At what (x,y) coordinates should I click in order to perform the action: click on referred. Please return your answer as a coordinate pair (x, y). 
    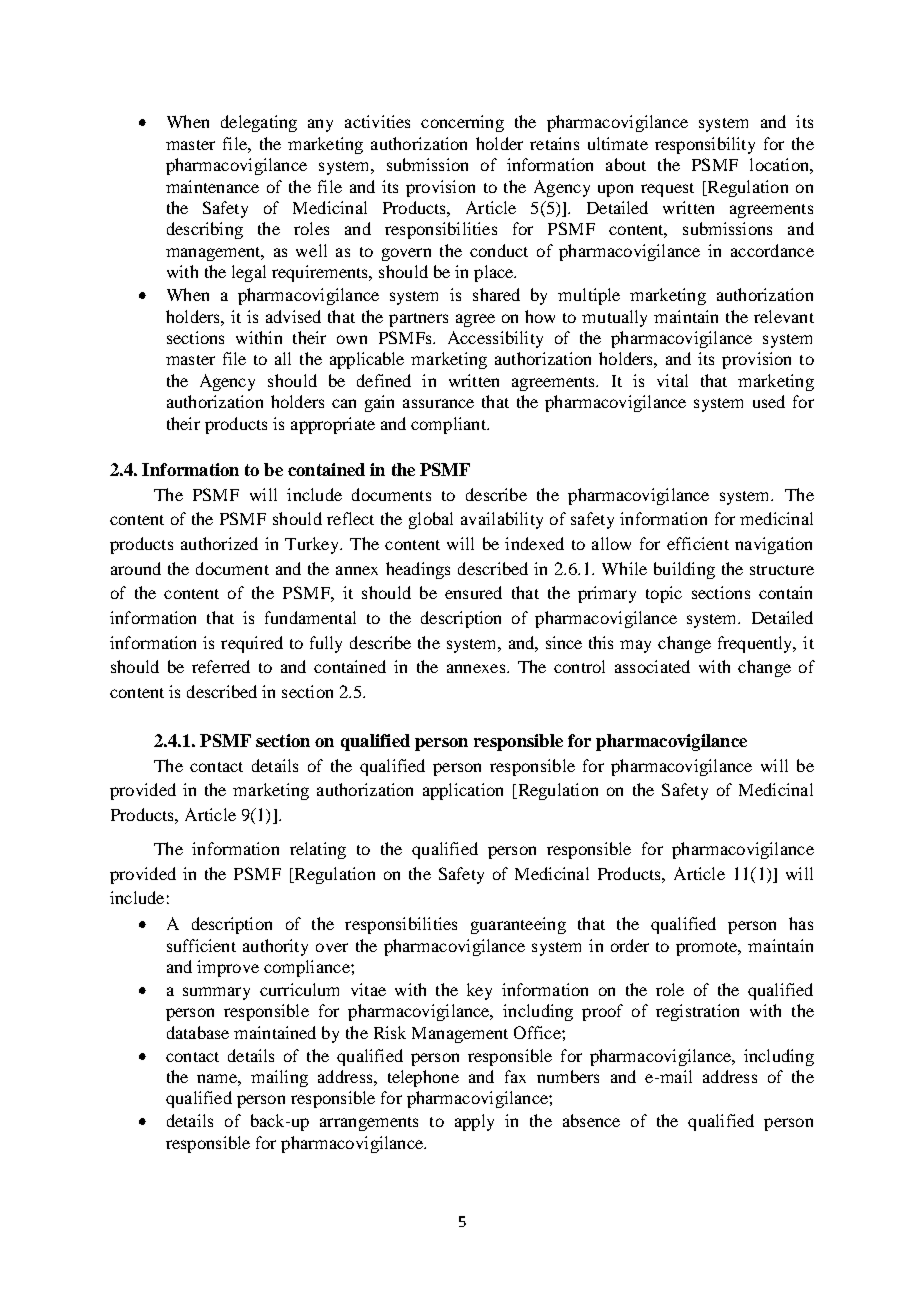
    Looking at the image, I should click on (221, 666).
